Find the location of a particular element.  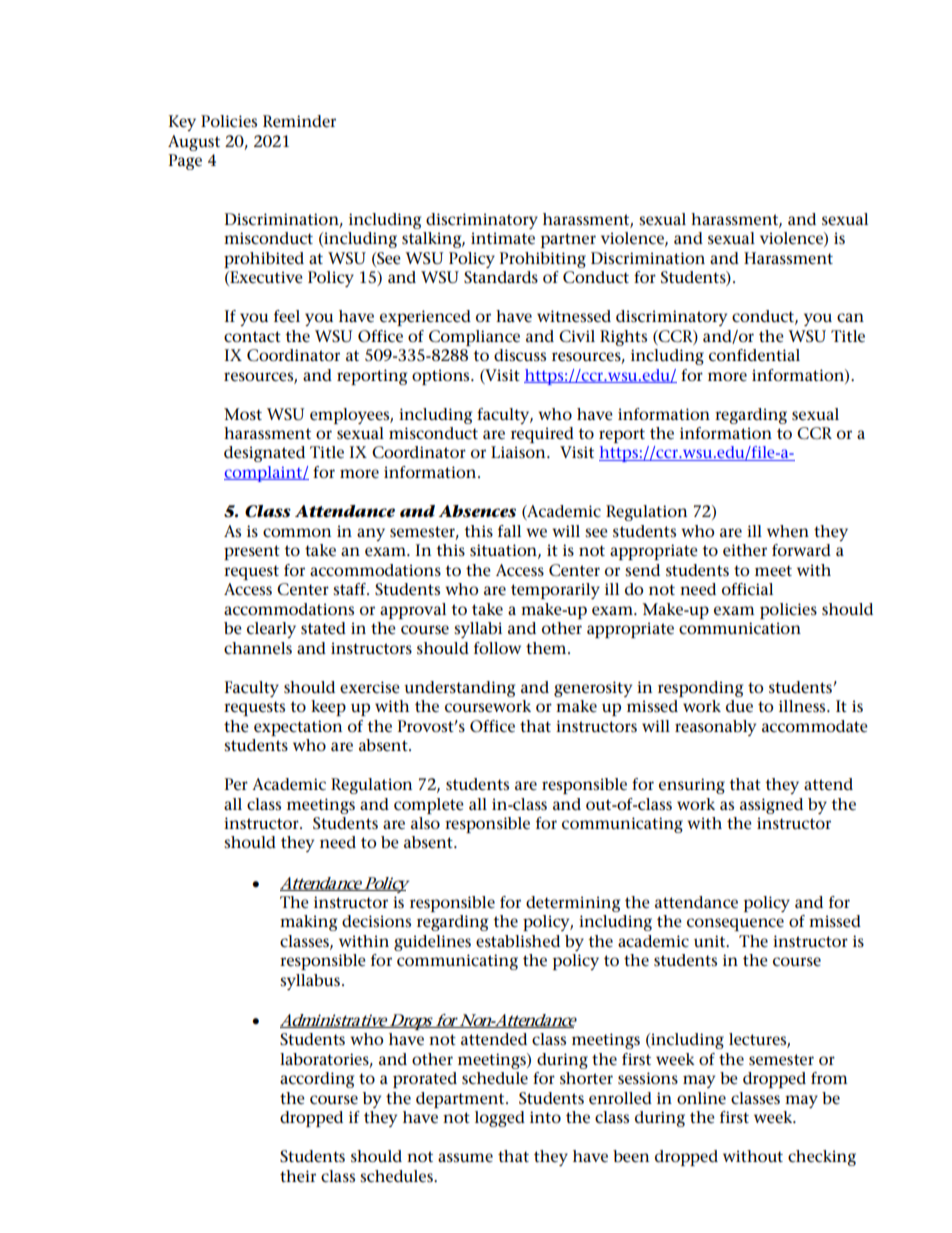

intimate is located at coordinates (503, 238).
